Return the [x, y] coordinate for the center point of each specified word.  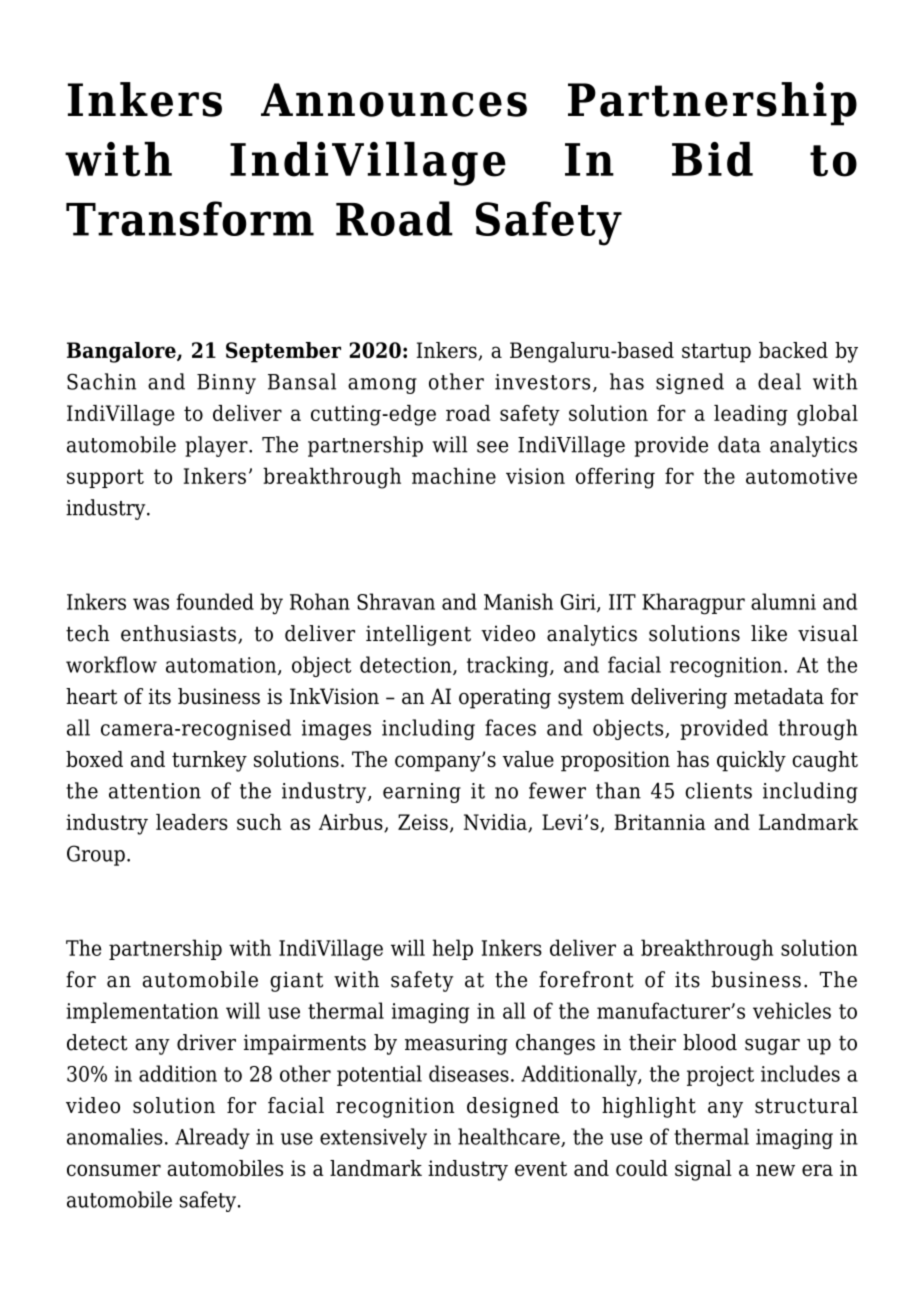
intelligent [418, 635]
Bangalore [122, 352]
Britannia [660, 822]
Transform [190, 218]
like [769, 633]
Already [212, 1138]
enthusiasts [178, 633]
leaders [192, 822]
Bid [712, 159]
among [382, 386]
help [452, 949]
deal [779, 381]
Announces [394, 100]
